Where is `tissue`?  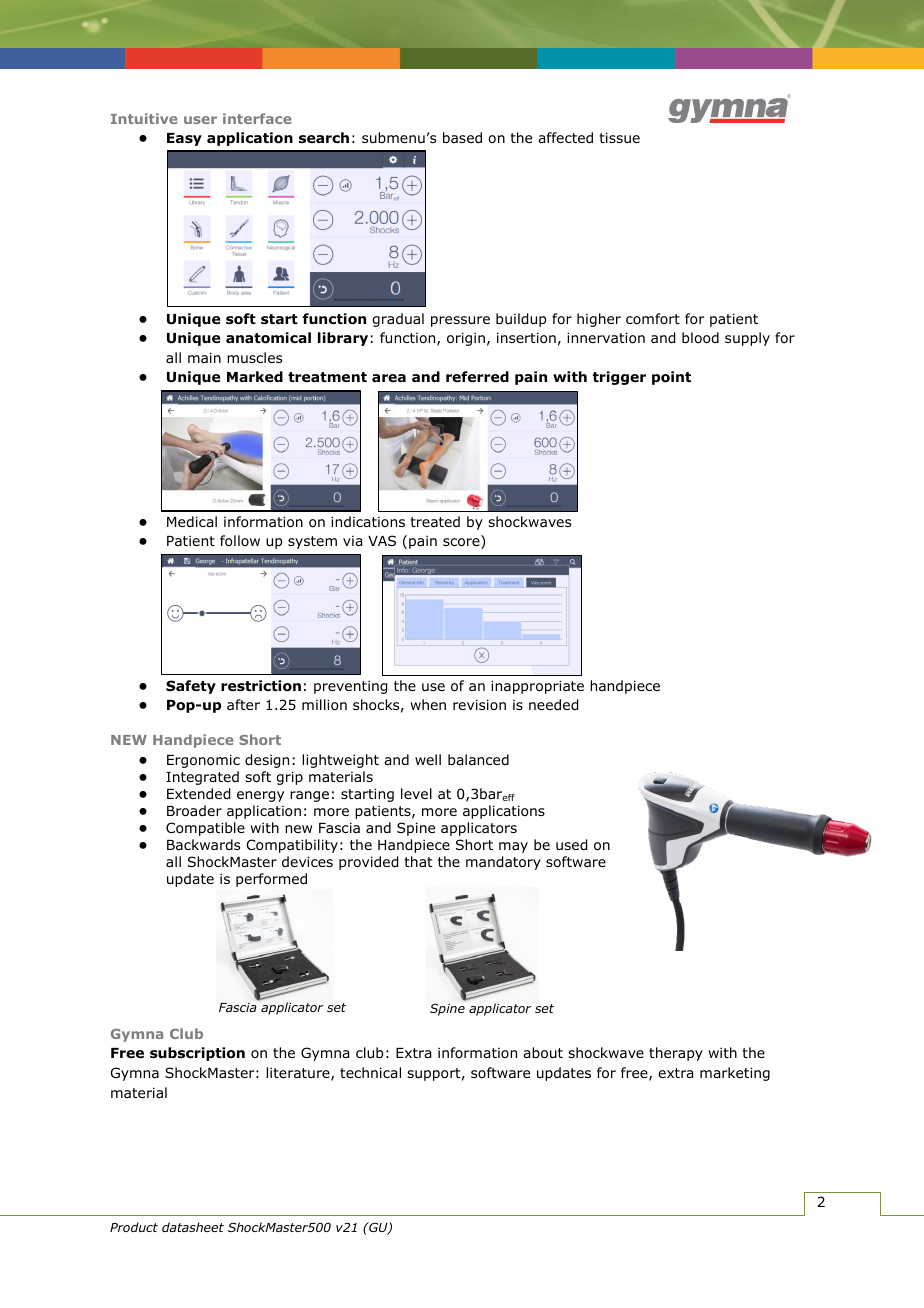
tissue is located at coordinates (619, 137).
